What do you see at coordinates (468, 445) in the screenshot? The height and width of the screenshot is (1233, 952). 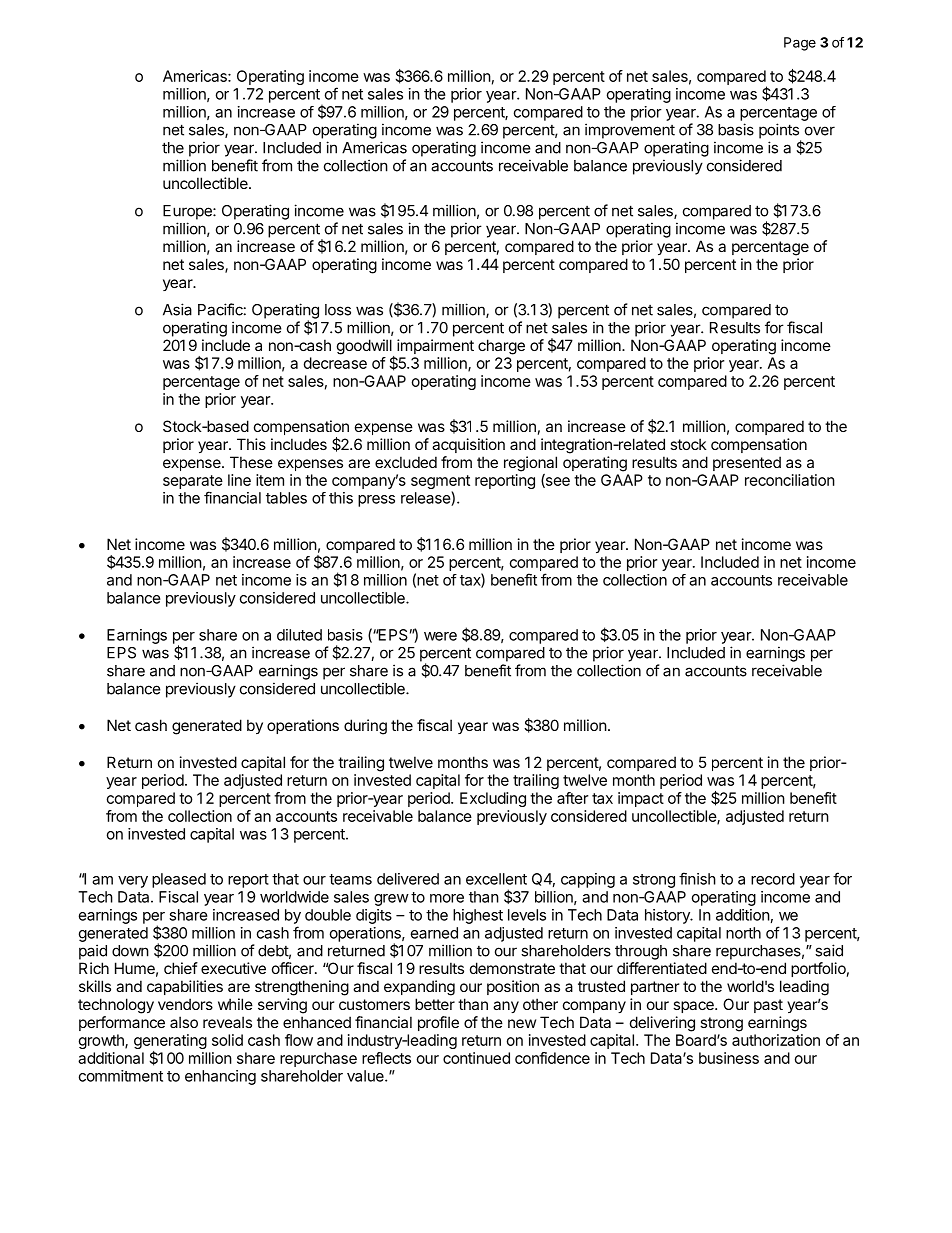 I see `acquisition` at bounding box center [468, 445].
